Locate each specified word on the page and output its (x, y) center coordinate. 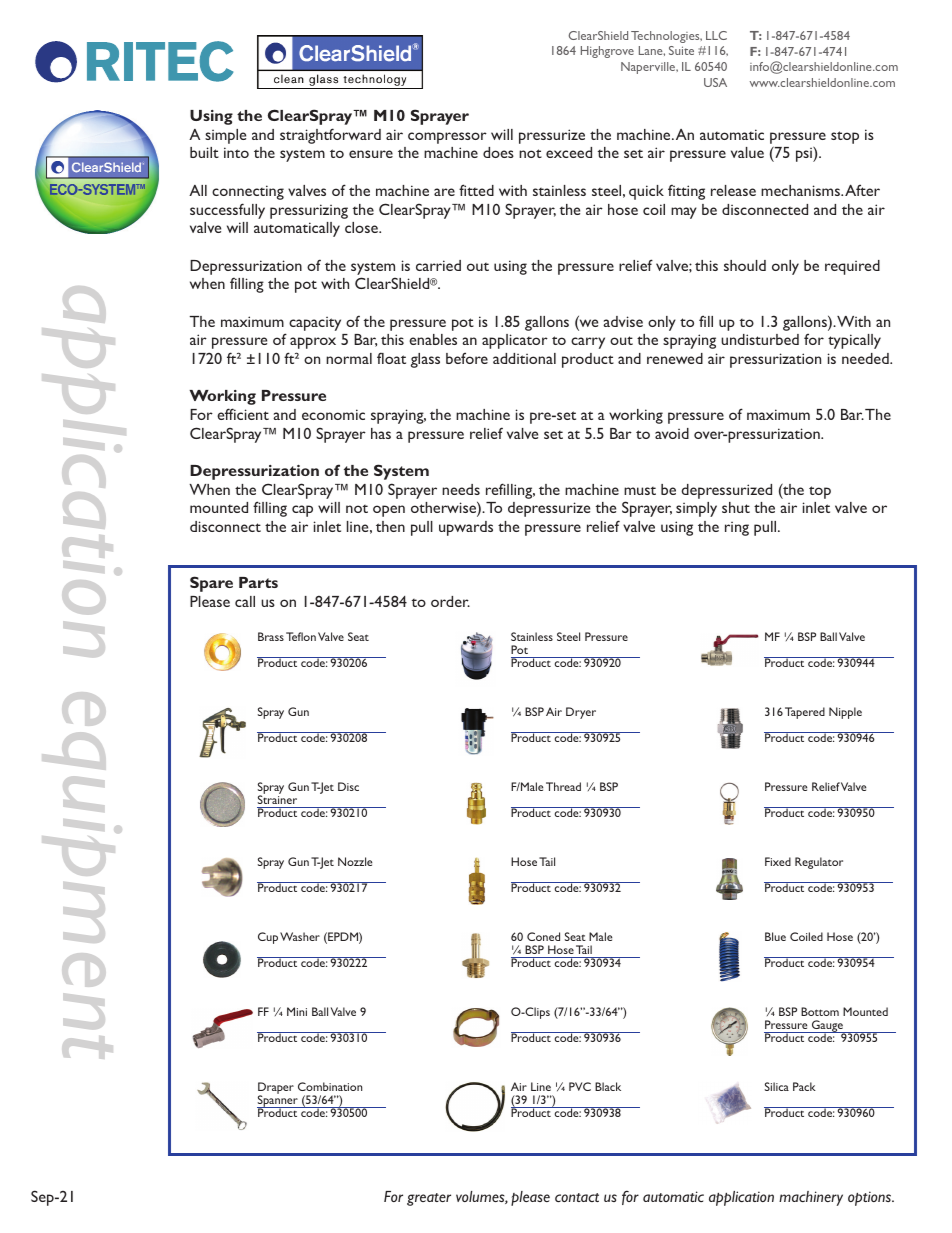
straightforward (330, 136)
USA (715, 82)
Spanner (278, 1102)
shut (736, 507)
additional (524, 358)
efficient (243, 414)
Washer (300, 936)
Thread (563, 786)
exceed (569, 152)
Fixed (778, 861)
